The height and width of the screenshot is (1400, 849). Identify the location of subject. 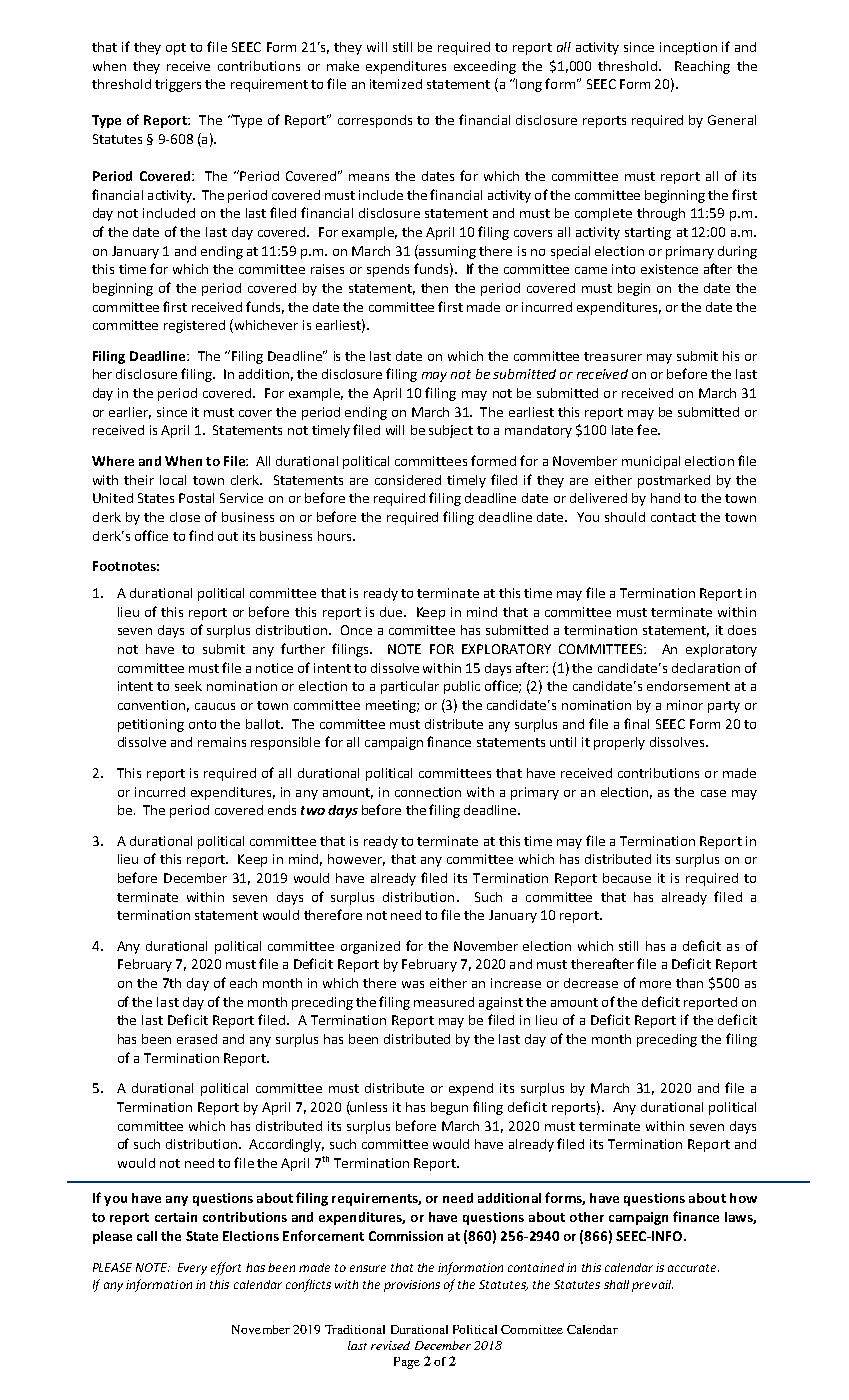
(451, 431).
